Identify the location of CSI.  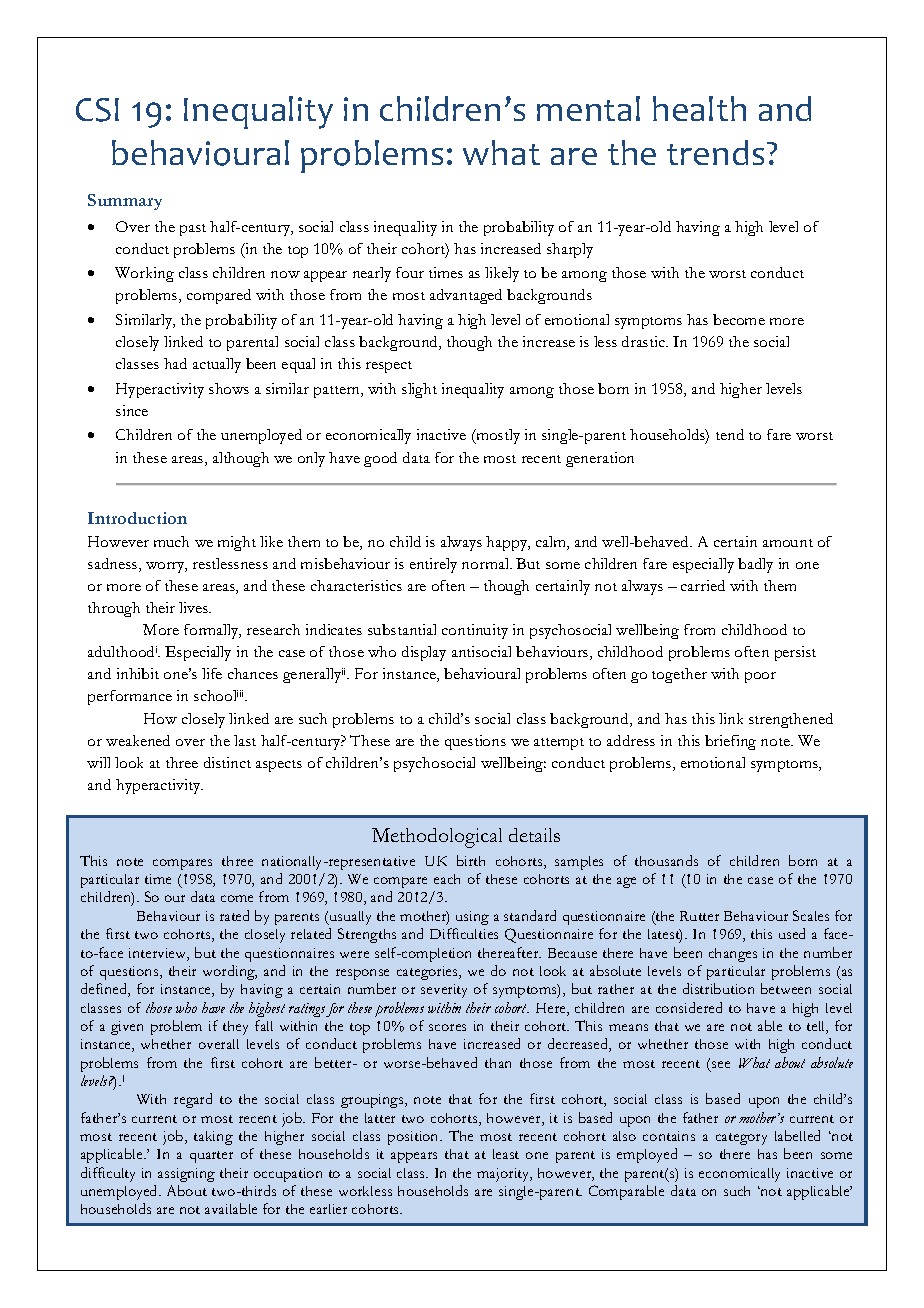
(97, 110).
